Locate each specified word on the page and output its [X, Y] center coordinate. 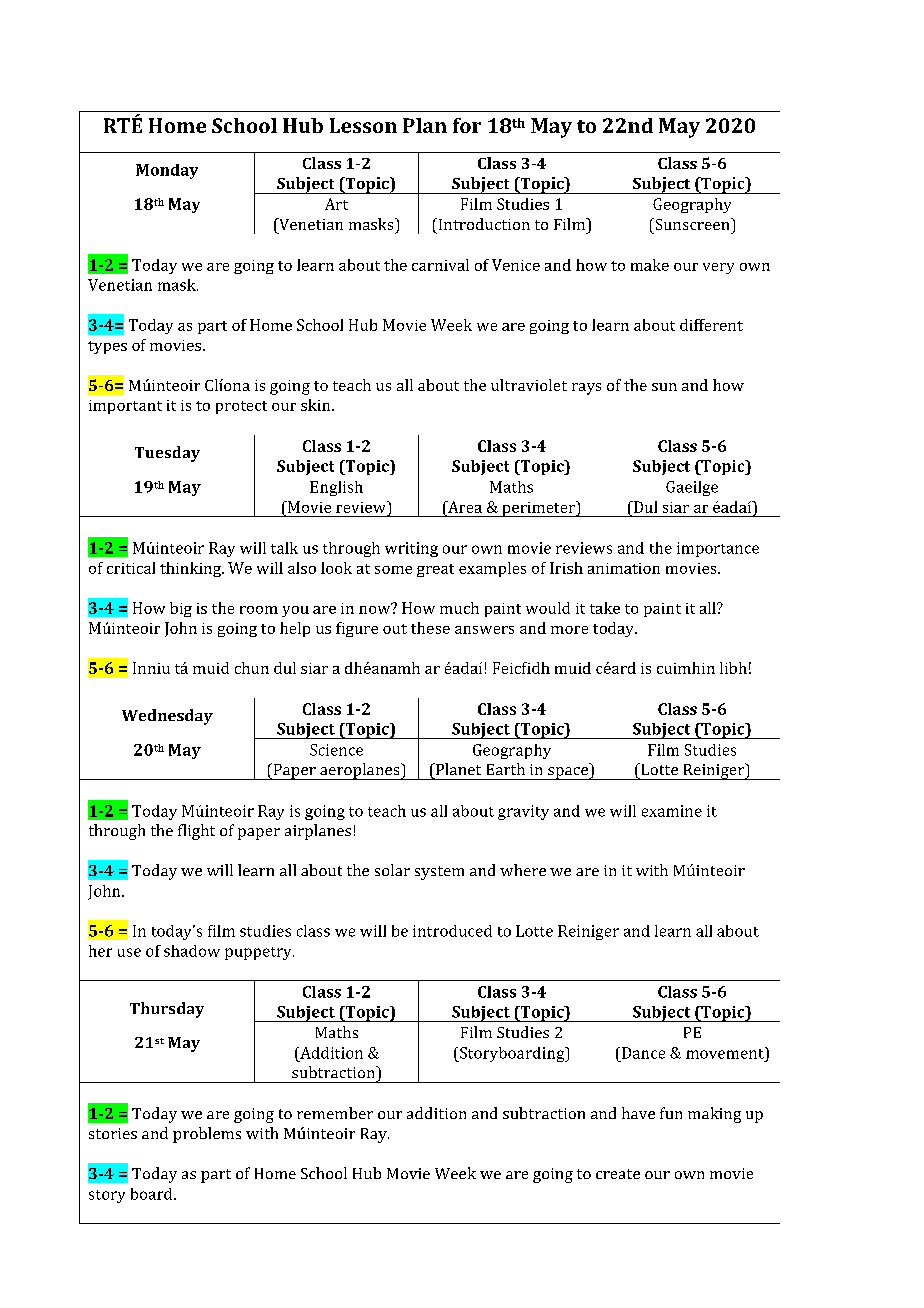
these [430, 628]
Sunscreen [692, 224]
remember [335, 1113]
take [605, 608]
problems [207, 1135]
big [181, 609]
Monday [167, 171]
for [467, 125]
